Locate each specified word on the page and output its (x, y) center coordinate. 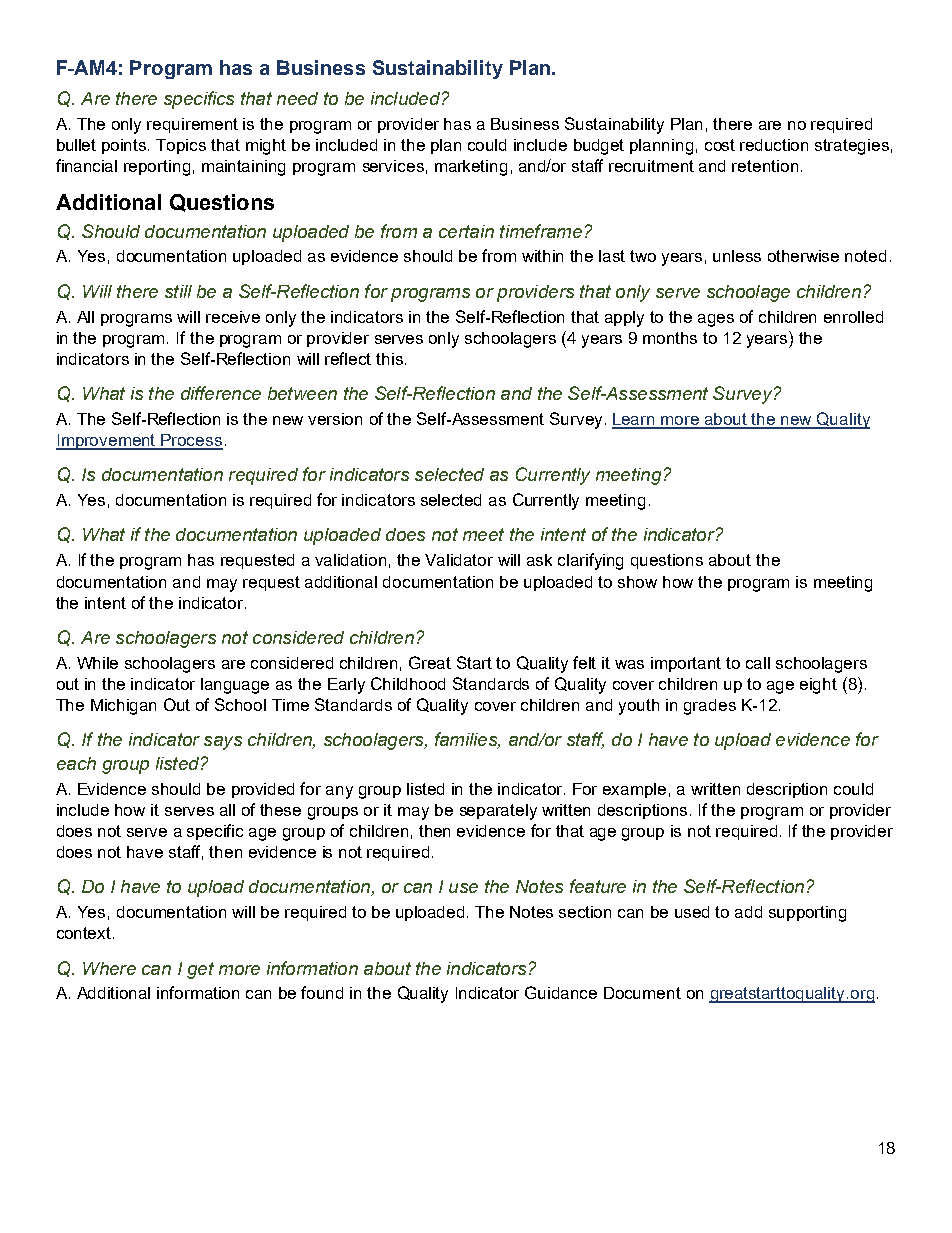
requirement (192, 125)
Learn (635, 420)
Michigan (123, 707)
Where (109, 968)
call (758, 663)
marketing (471, 168)
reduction (774, 145)
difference (221, 393)
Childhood (408, 683)
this (389, 359)
